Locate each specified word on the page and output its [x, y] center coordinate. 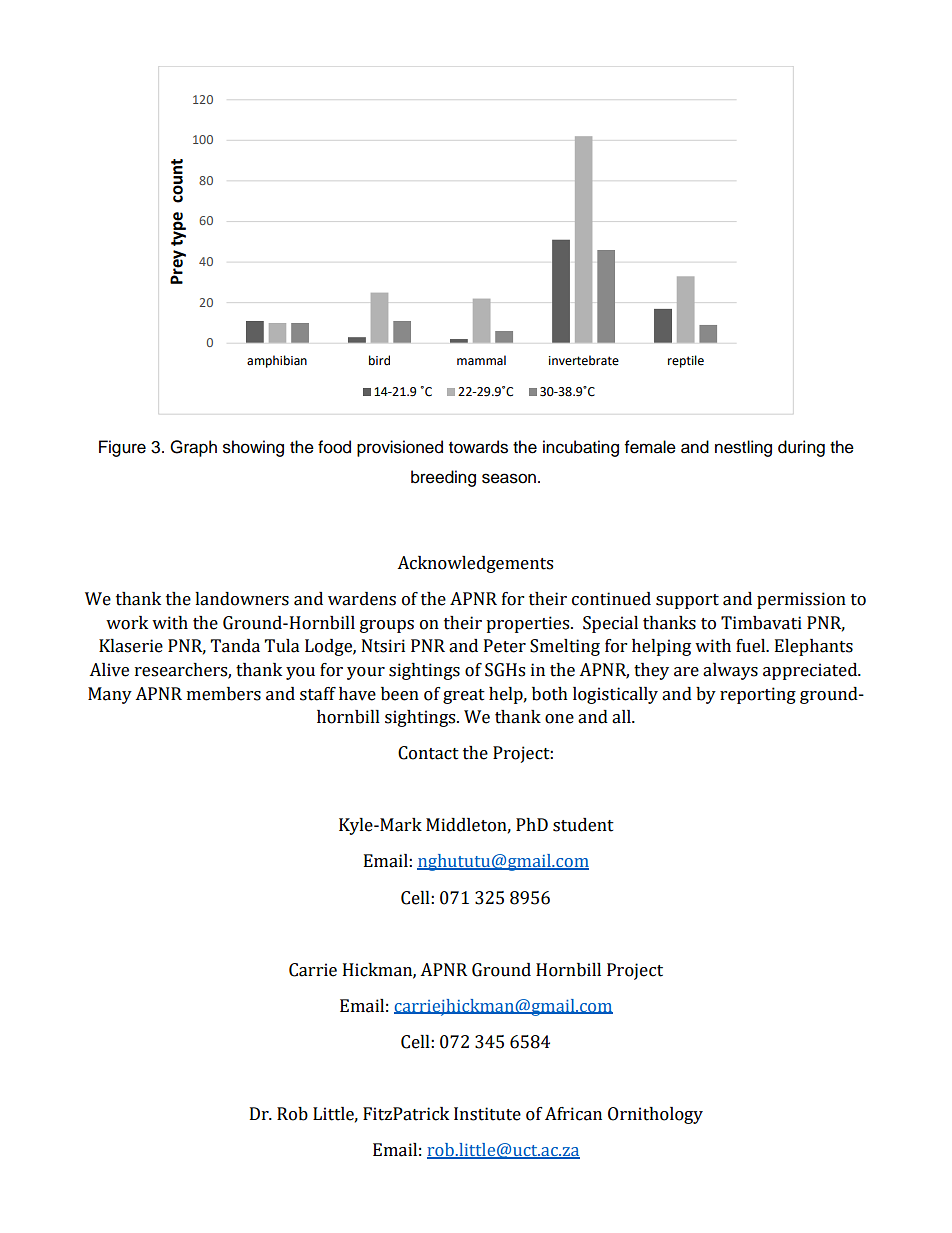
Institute [487, 1114]
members [224, 694]
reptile [686, 361]
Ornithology [655, 1115]
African [573, 1114]
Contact [428, 753]
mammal [481, 360]
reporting [758, 695]
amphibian [277, 361]
